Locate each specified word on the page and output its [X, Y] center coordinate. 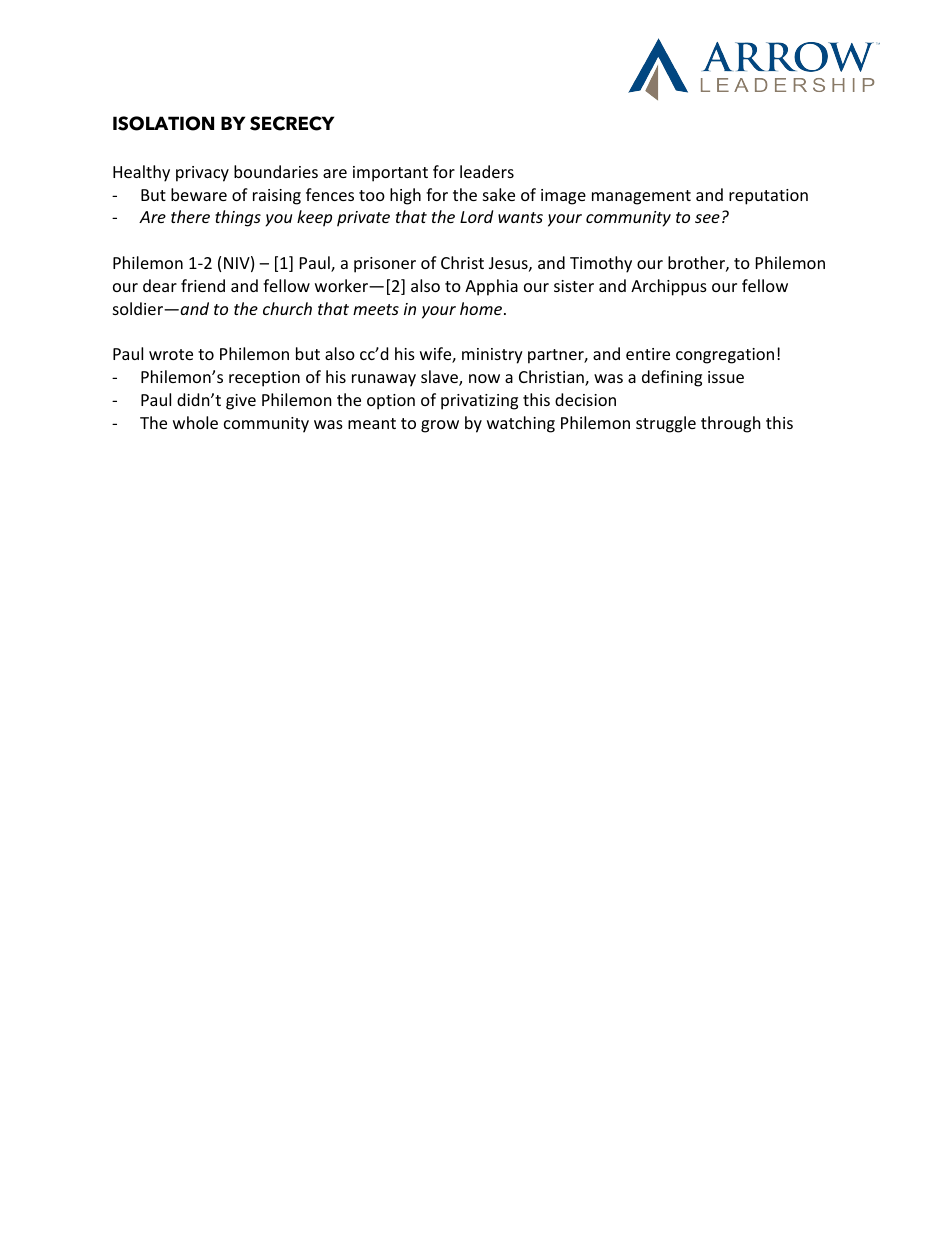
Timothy [601, 264]
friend [203, 285]
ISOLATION [163, 123]
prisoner [385, 265]
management [641, 197]
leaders [487, 171]
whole [195, 422]
